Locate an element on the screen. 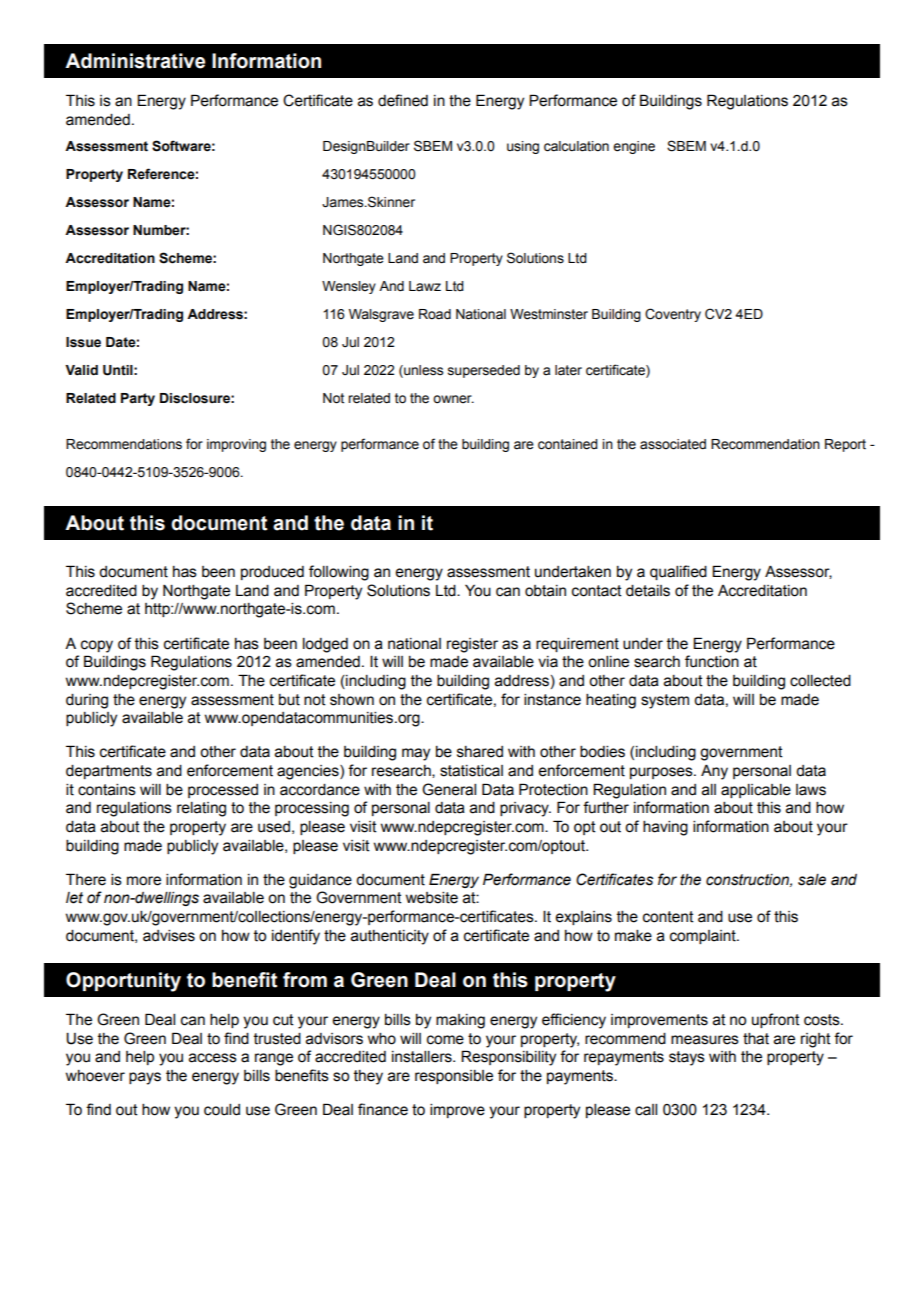 Image resolution: width=924 pixels, height=1308 pixels. responsible is located at coordinates (454, 1077).
